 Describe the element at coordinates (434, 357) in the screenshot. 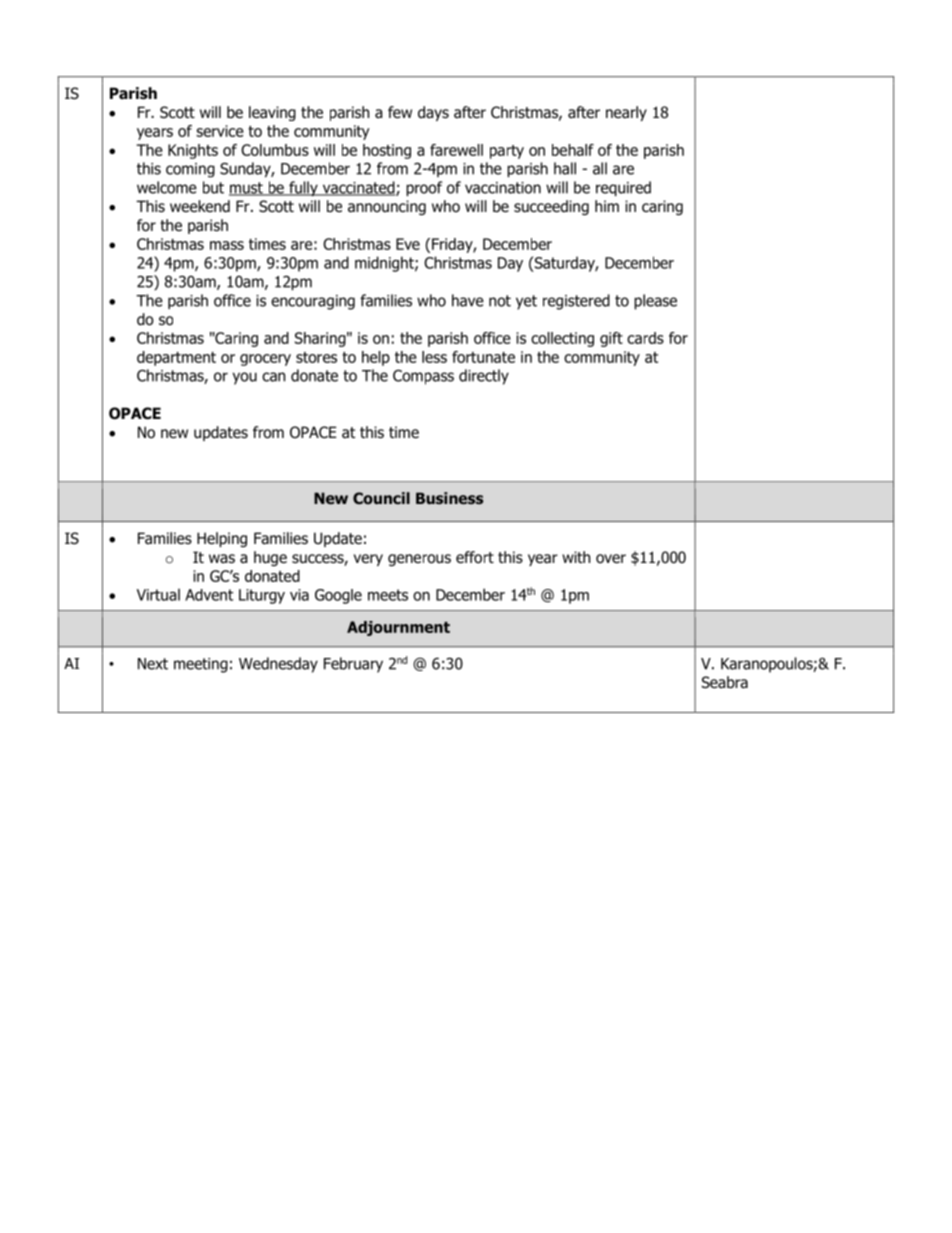

I see `less` at that location.
